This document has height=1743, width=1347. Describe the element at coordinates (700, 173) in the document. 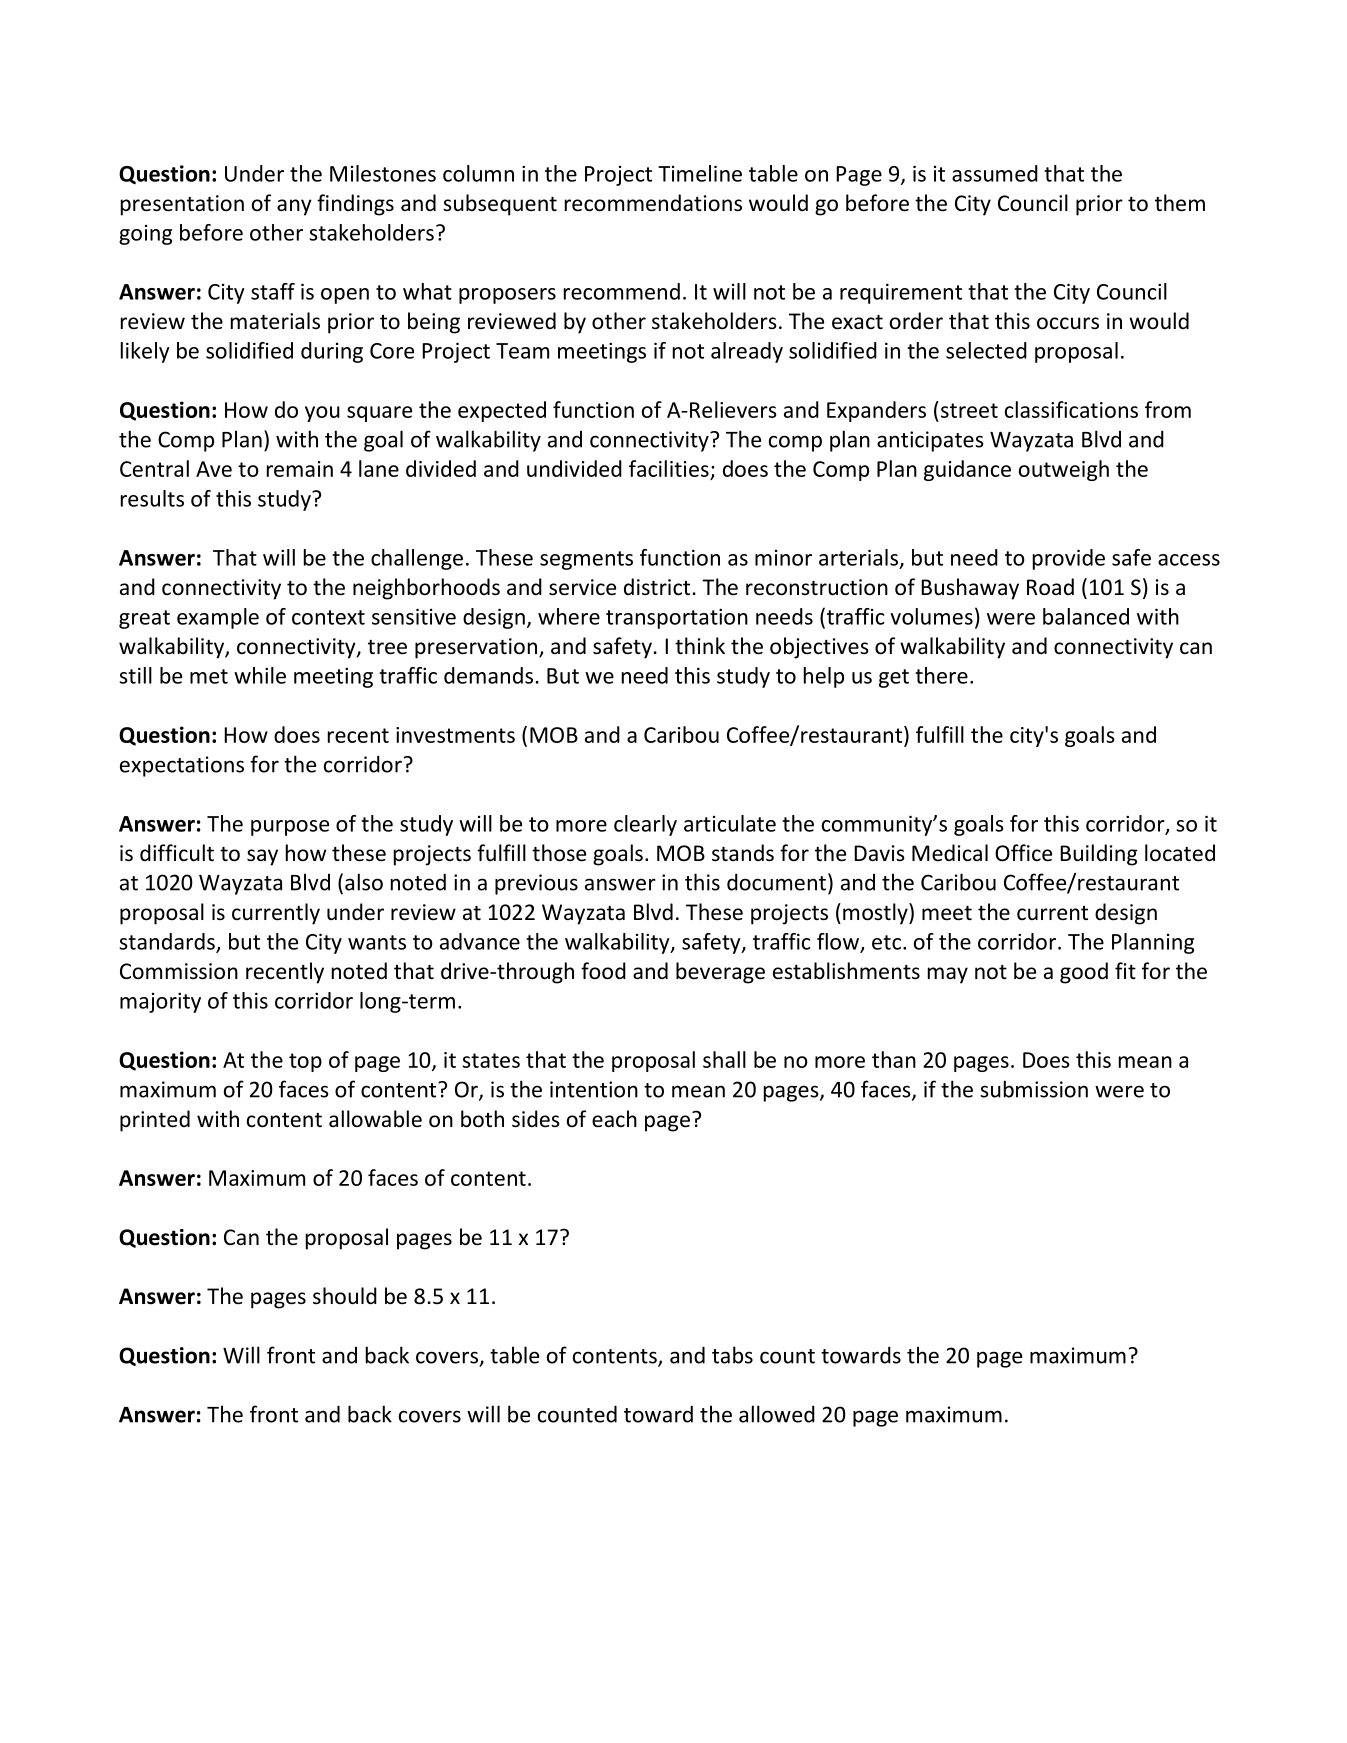

I see `Timeline` at that location.
